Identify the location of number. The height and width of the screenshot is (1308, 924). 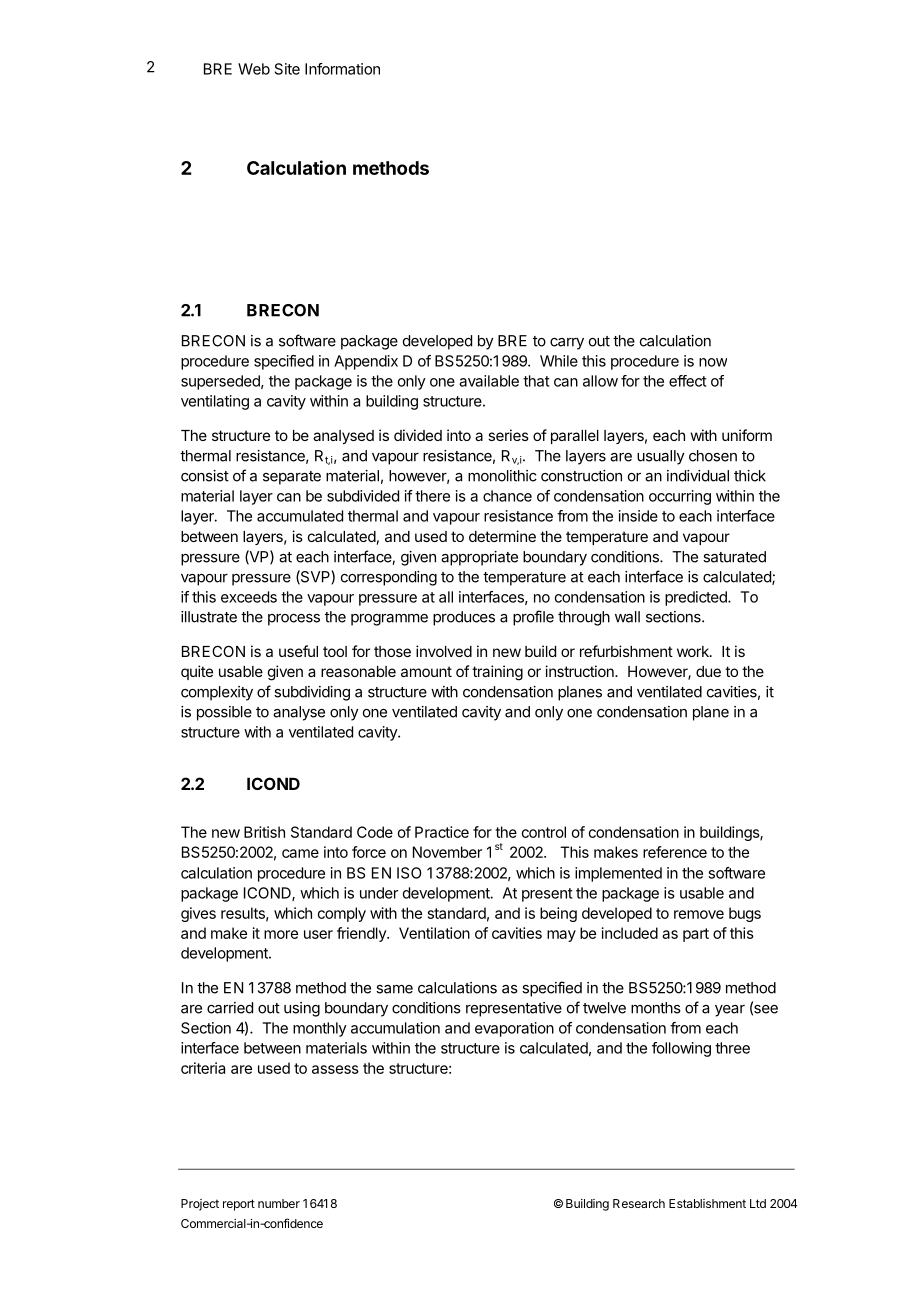
(279, 1203).
